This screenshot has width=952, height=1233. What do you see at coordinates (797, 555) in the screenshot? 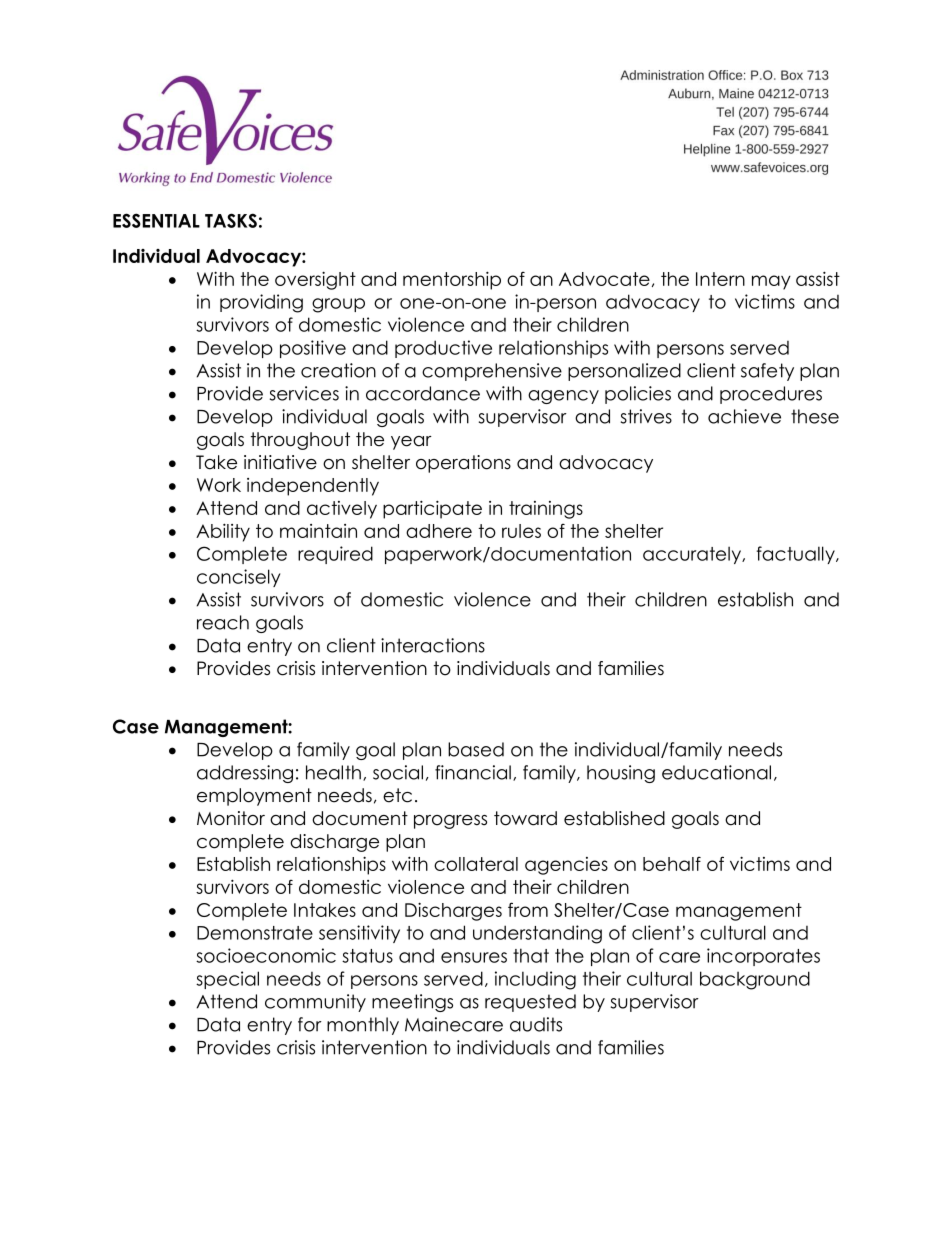
I see `factually` at bounding box center [797, 555].
